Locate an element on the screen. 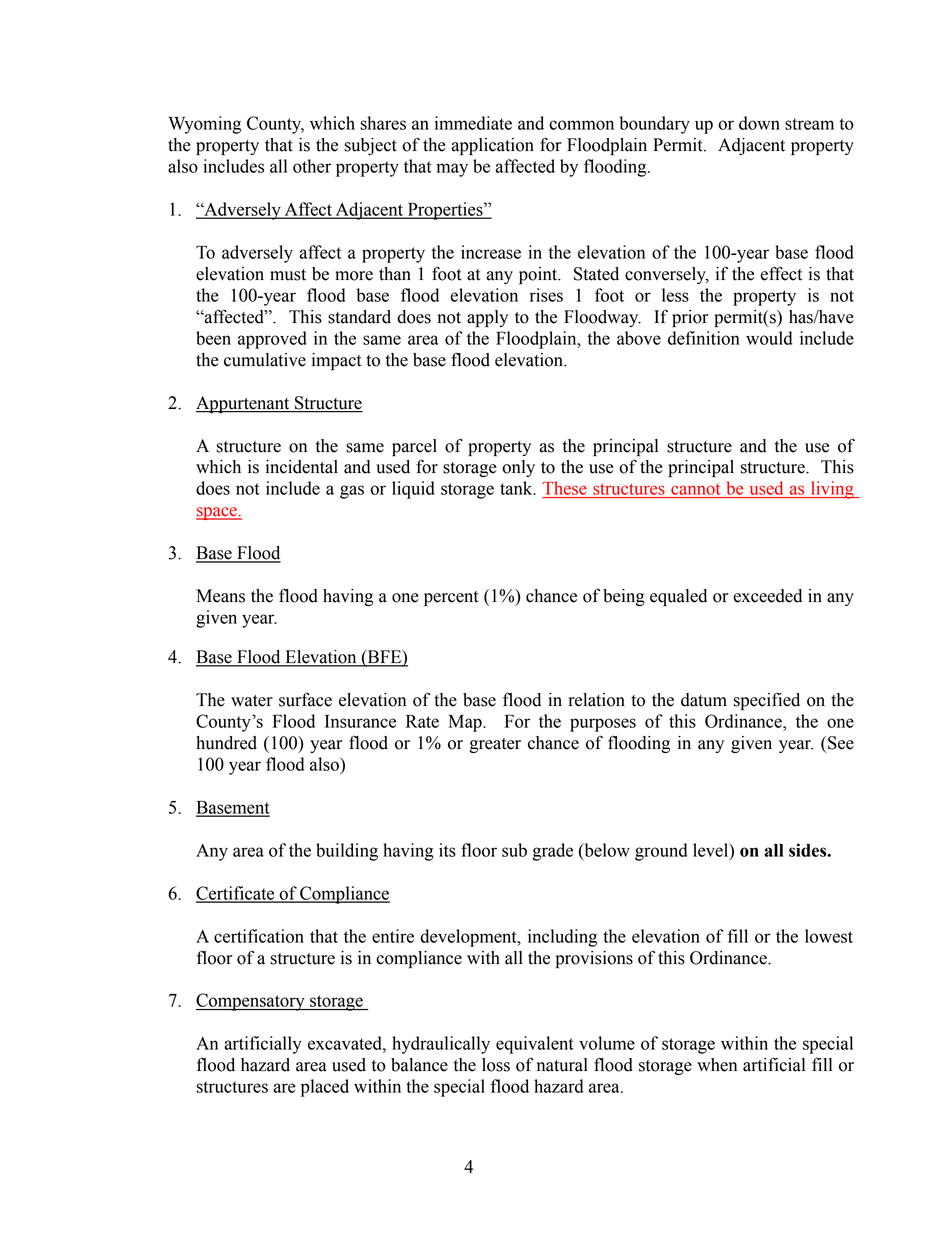 Image resolution: width=952 pixels, height=1233 pixels. other is located at coordinates (312, 166).
